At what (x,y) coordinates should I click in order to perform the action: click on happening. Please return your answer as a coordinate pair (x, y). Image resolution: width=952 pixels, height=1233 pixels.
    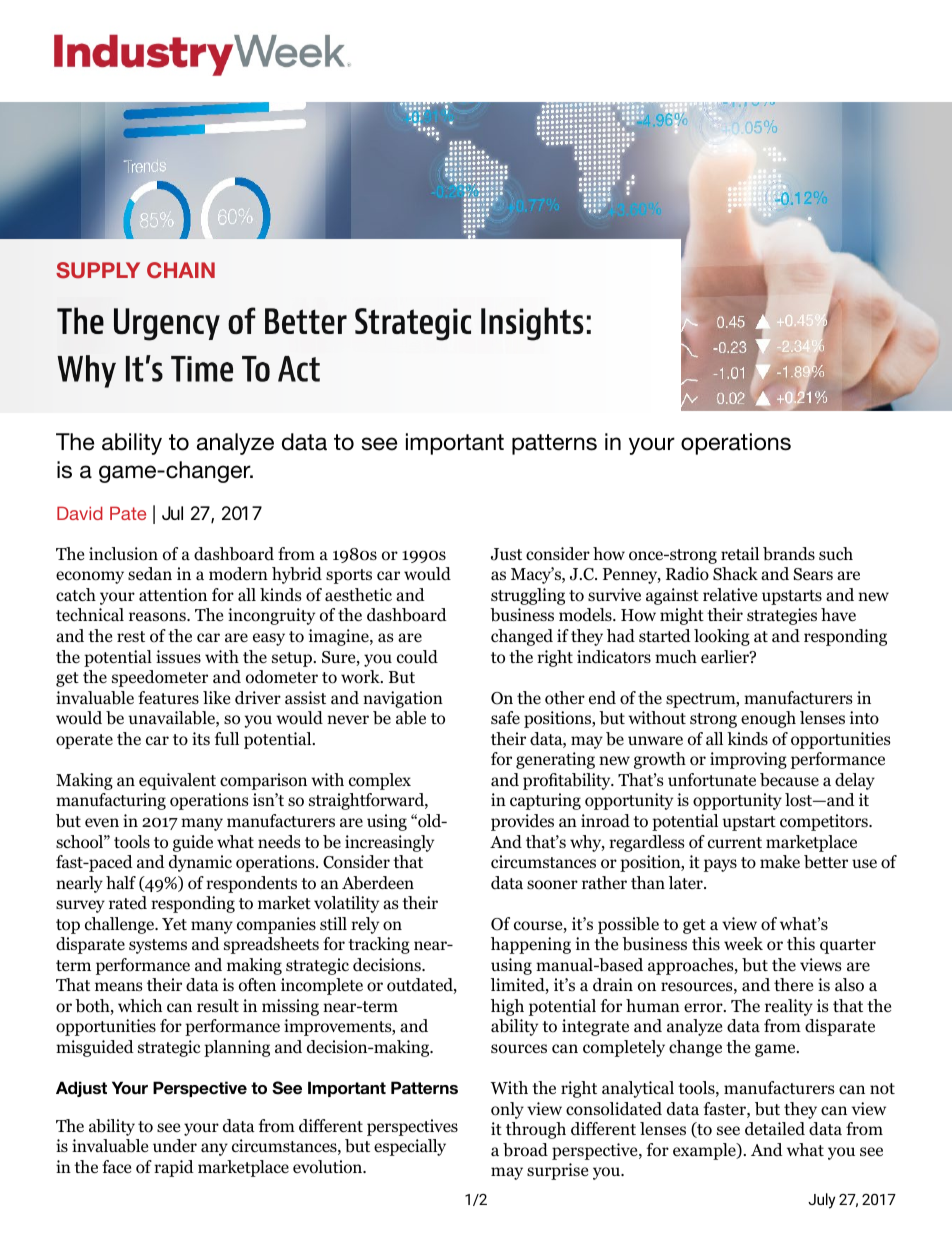
    Looking at the image, I should click on (531, 945).
